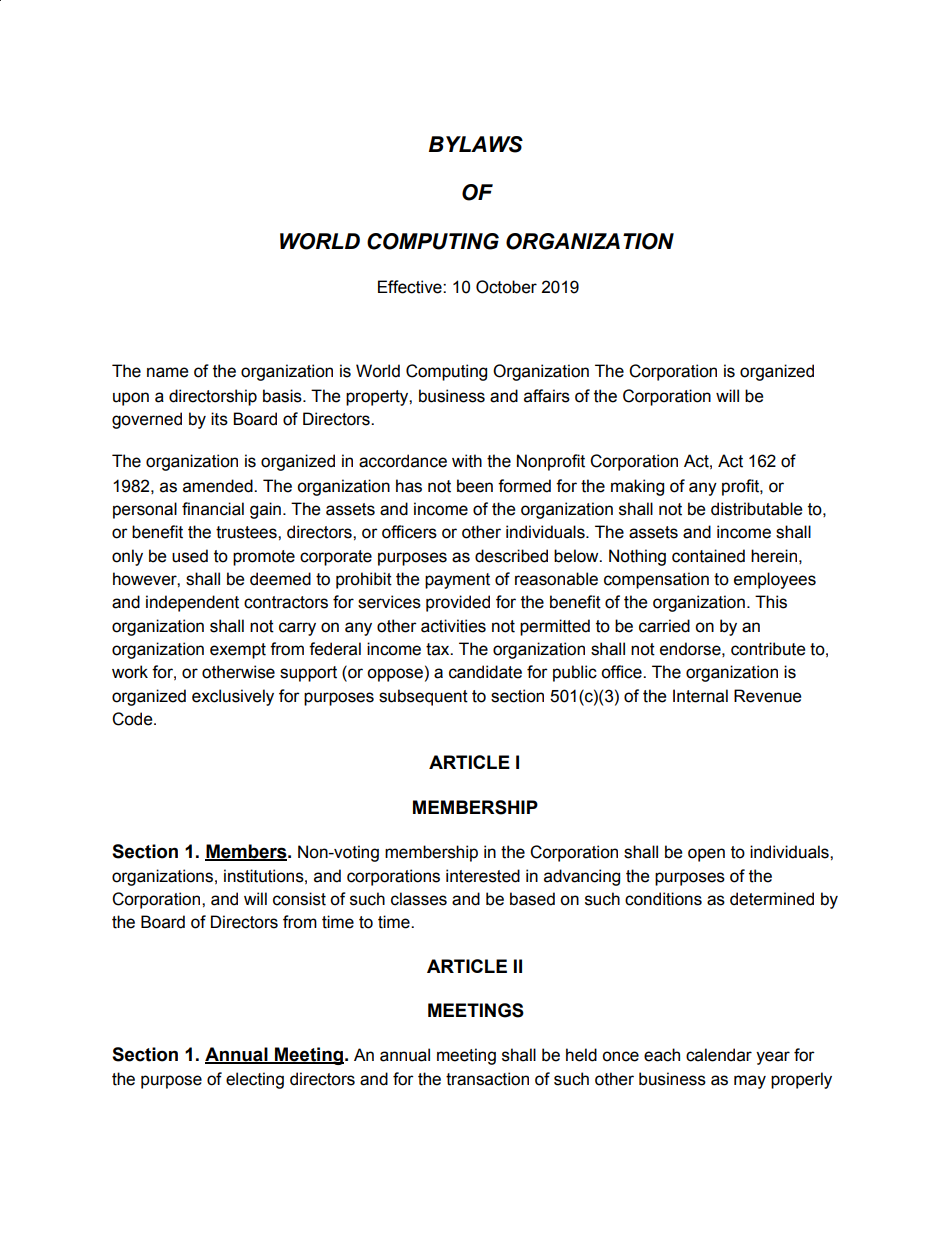 This page has height=1233, width=952. What do you see at coordinates (475, 486) in the page?
I see `been` at bounding box center [475, 486].
